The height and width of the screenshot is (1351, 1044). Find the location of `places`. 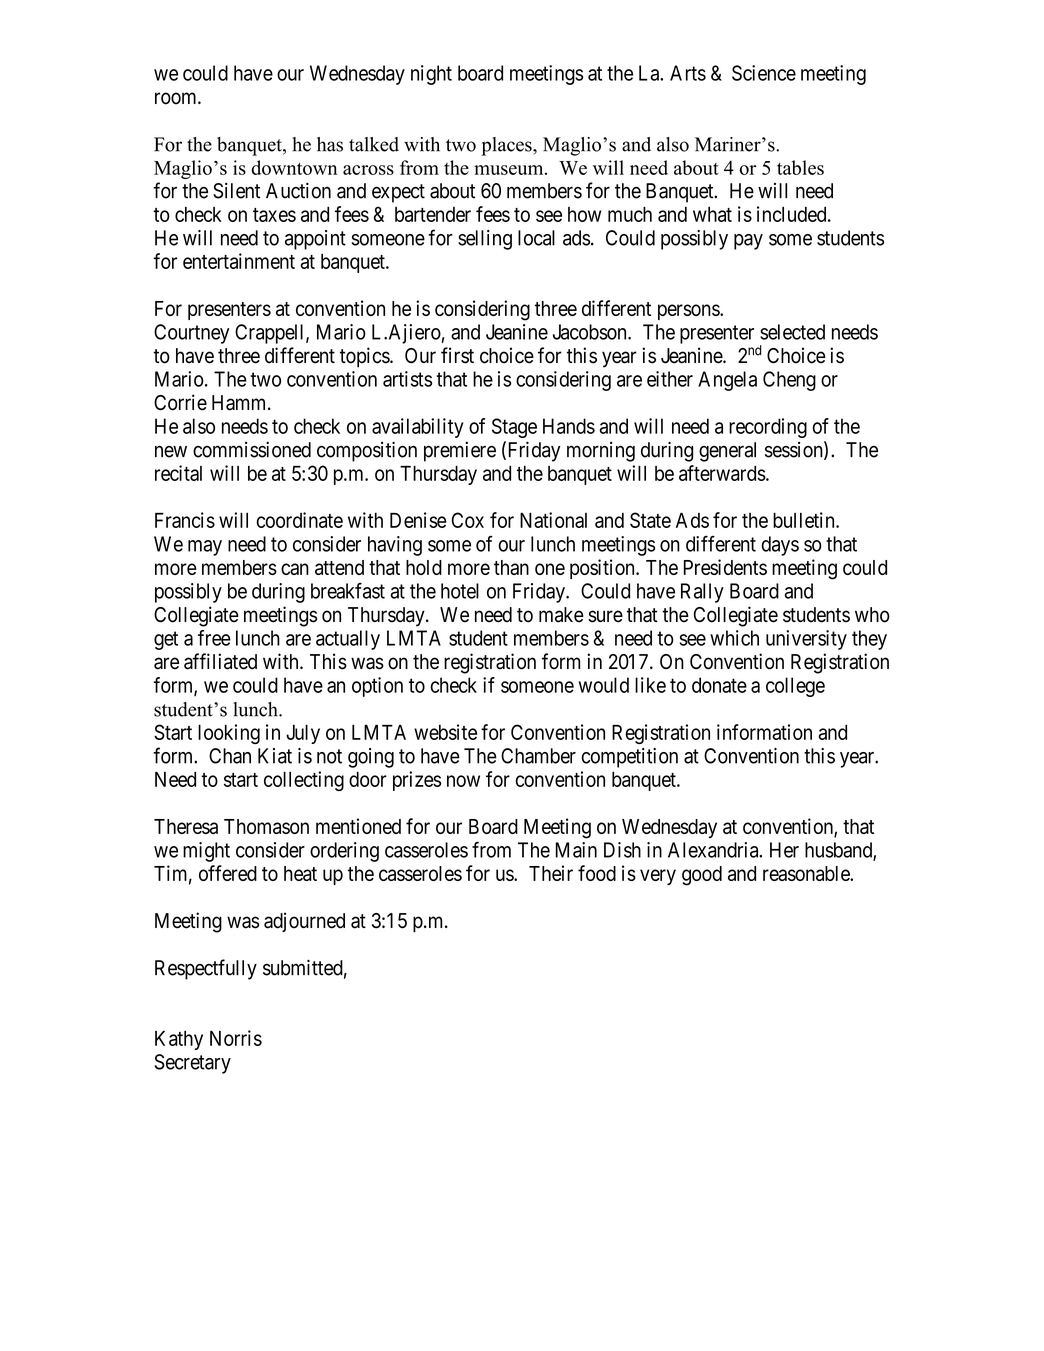

places is located at coordinates (508, 146).
